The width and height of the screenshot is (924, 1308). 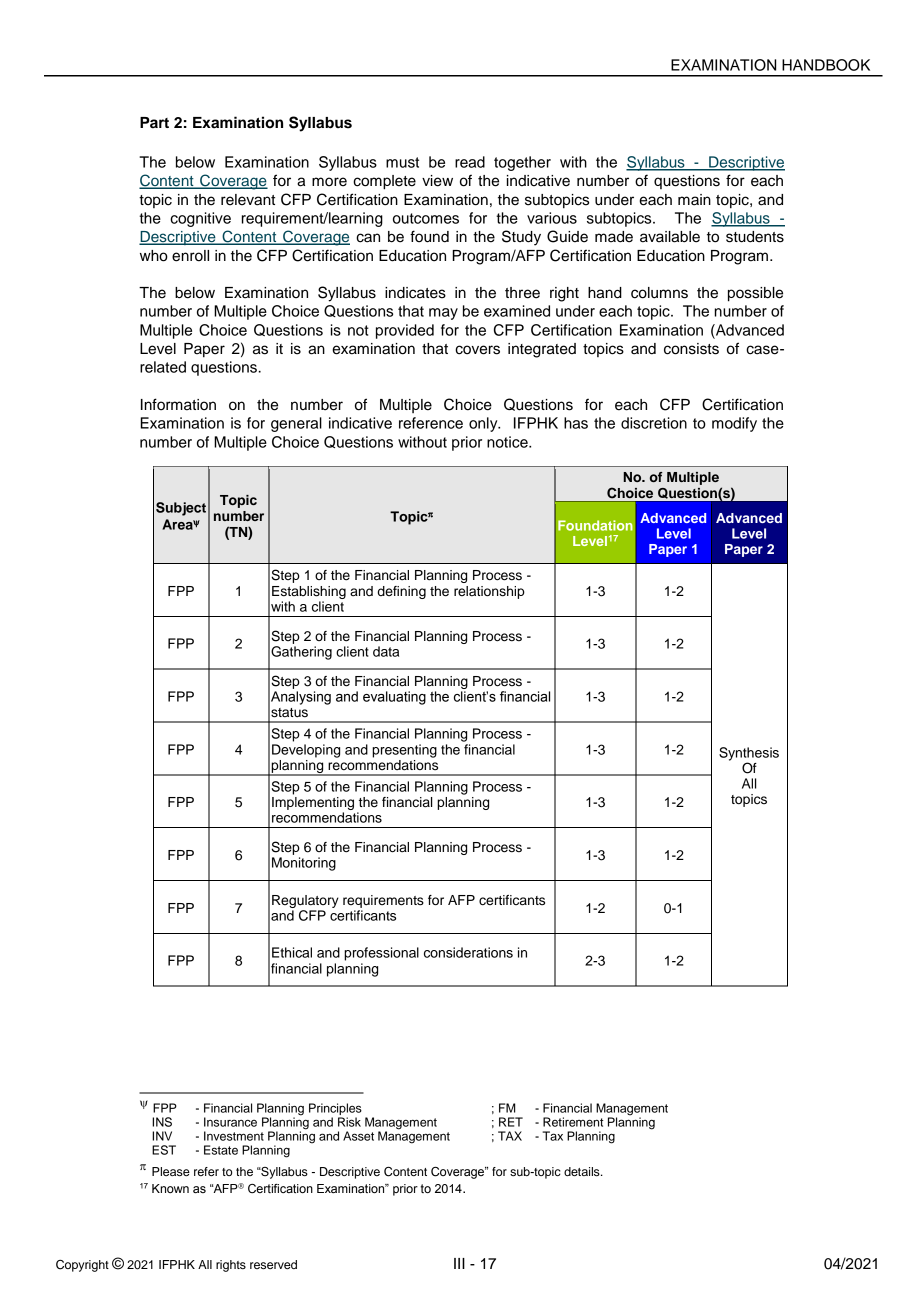 I want to click on details, so click(x=583, y=1171).
